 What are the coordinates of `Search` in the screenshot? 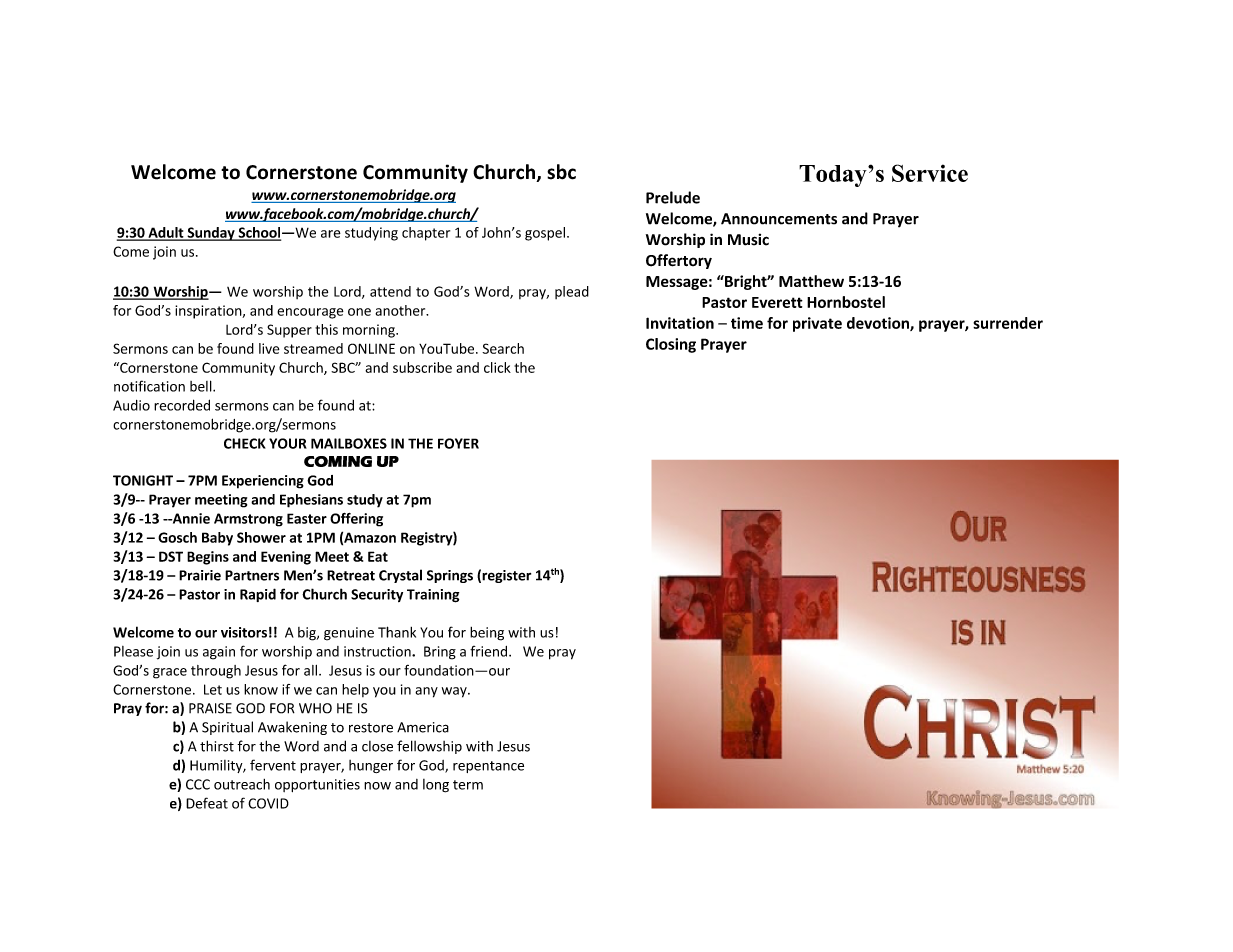 It's located at (503, 348).
